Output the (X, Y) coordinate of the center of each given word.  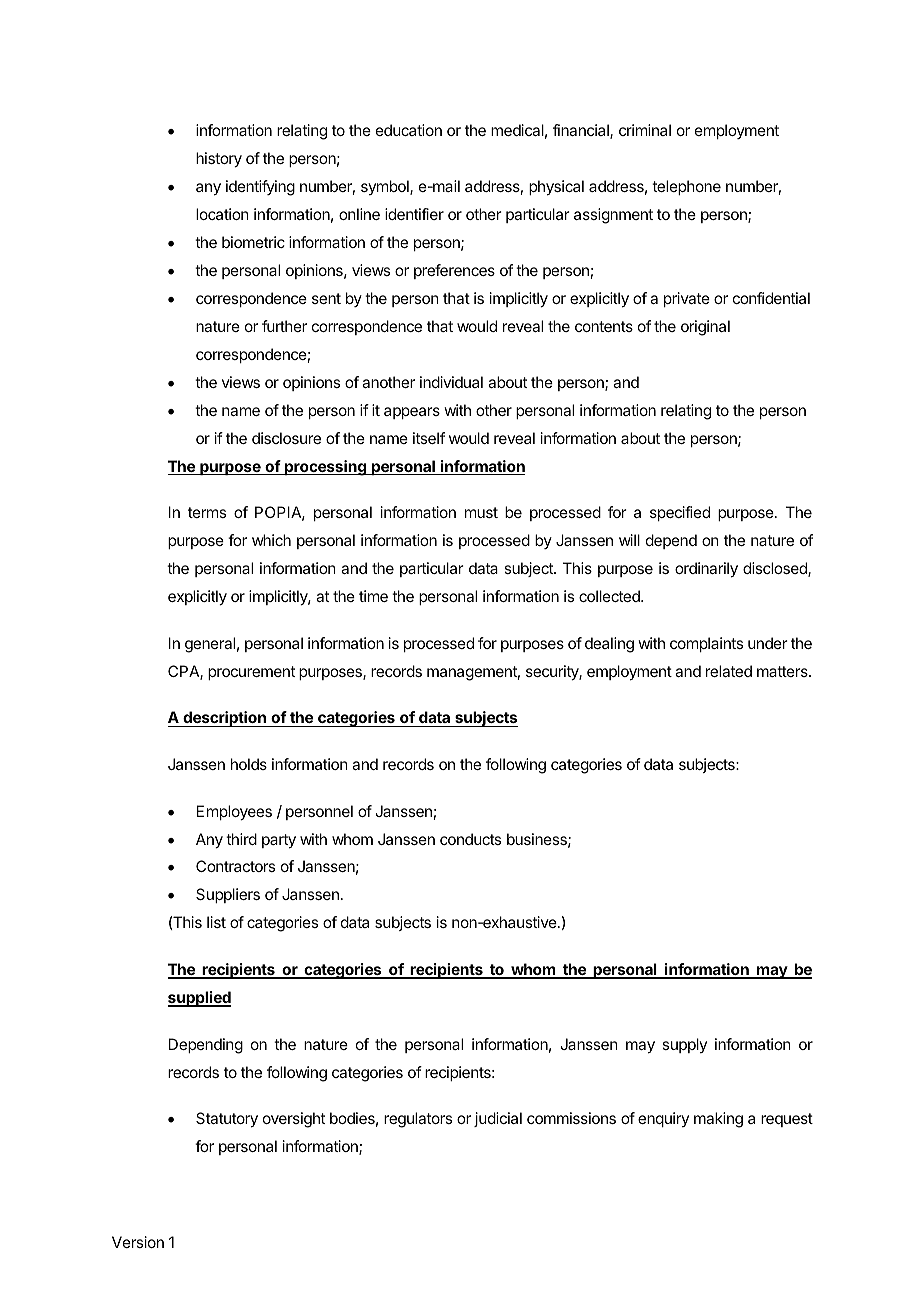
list (216, 922)
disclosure (286, 438)
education (409, 130)
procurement (251, 673)
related (729, 671)
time (373, 596)
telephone (686, 187)
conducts (470, 839)
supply (684, 1045)
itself (429, 438)
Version (138, 1242)
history (219, 160)
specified (680, 513)
